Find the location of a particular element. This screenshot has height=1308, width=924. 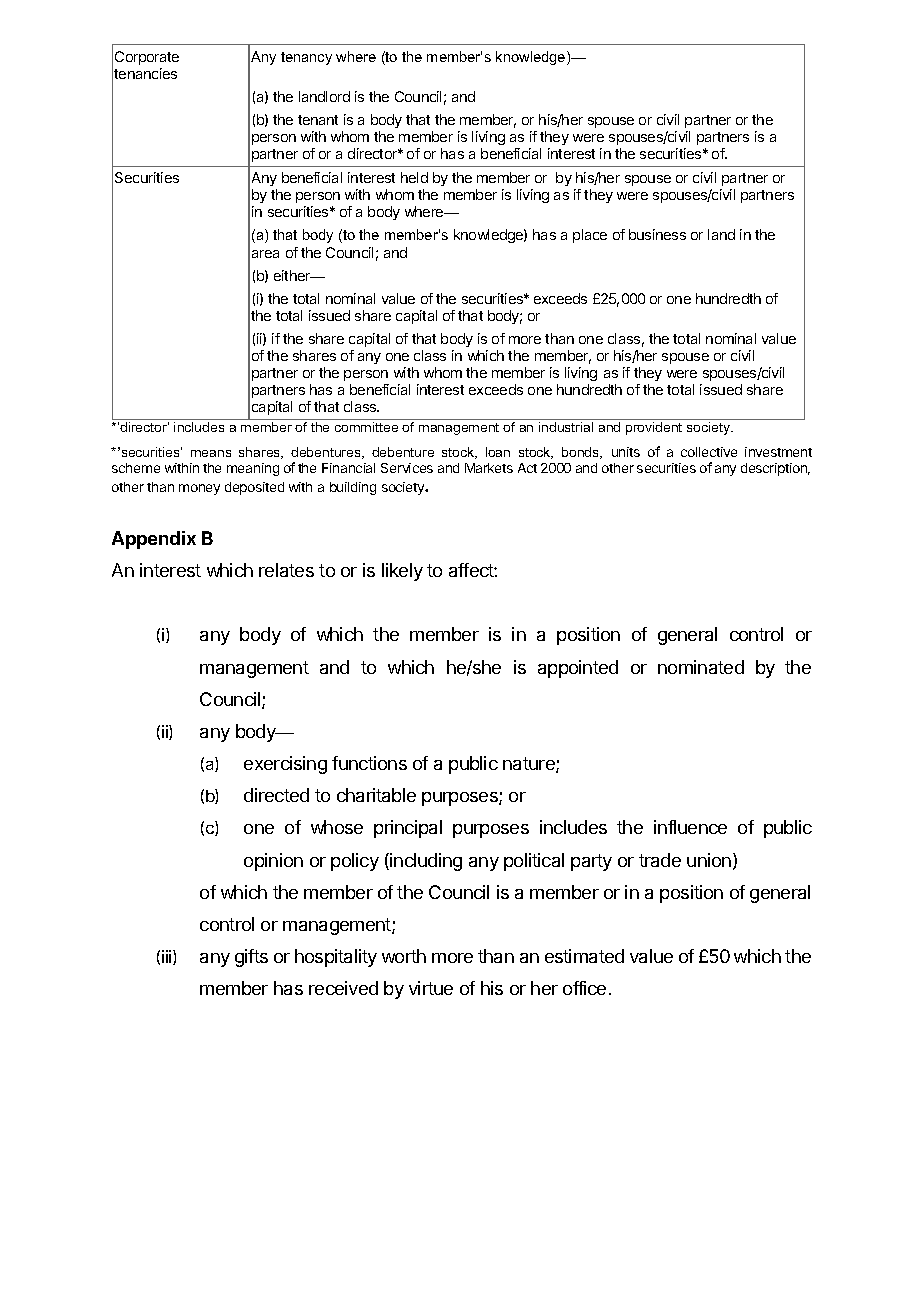

area is located at coordinates (265, 254).
